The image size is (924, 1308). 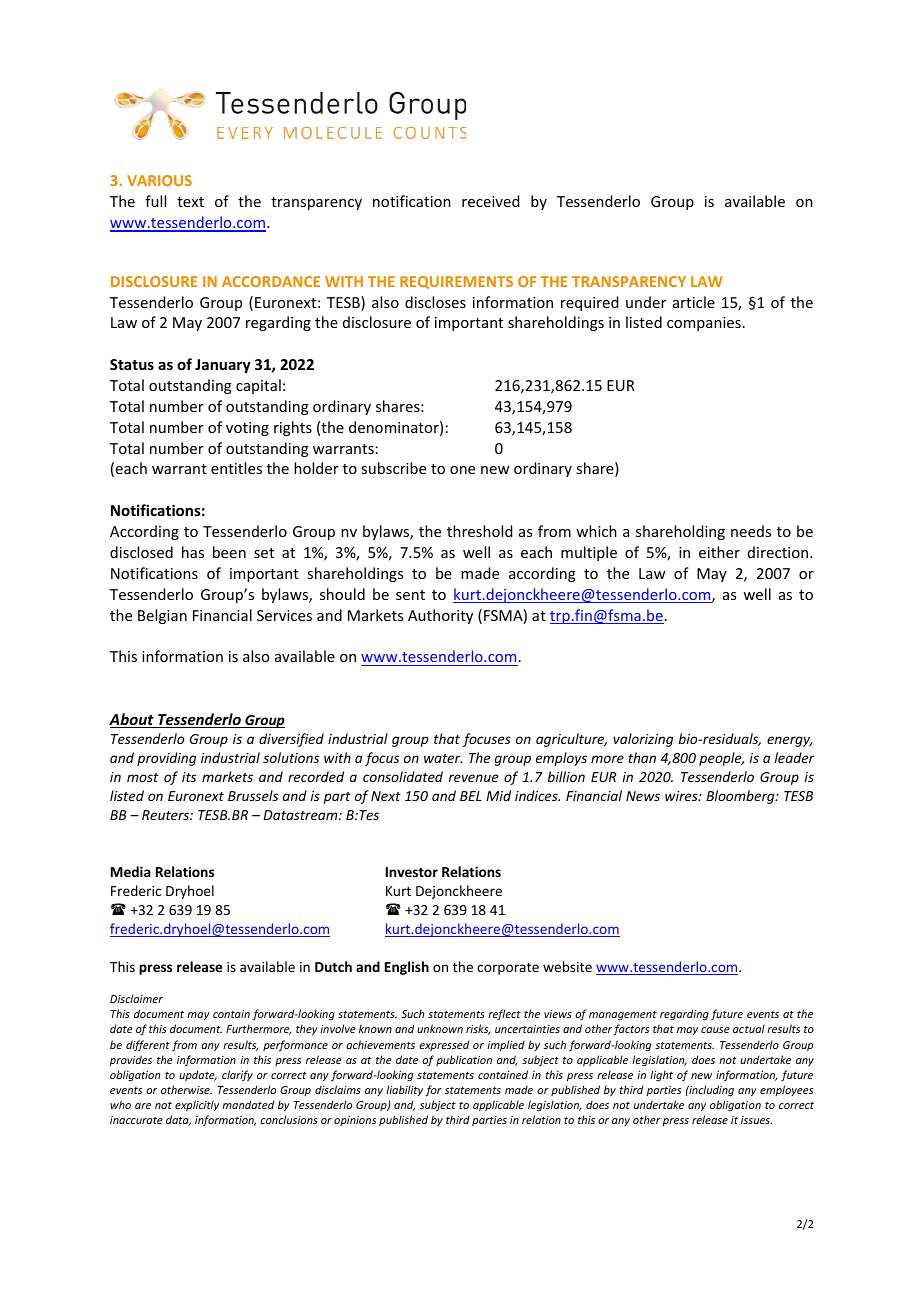 I want to click on article, so click(x=694, y=302).
